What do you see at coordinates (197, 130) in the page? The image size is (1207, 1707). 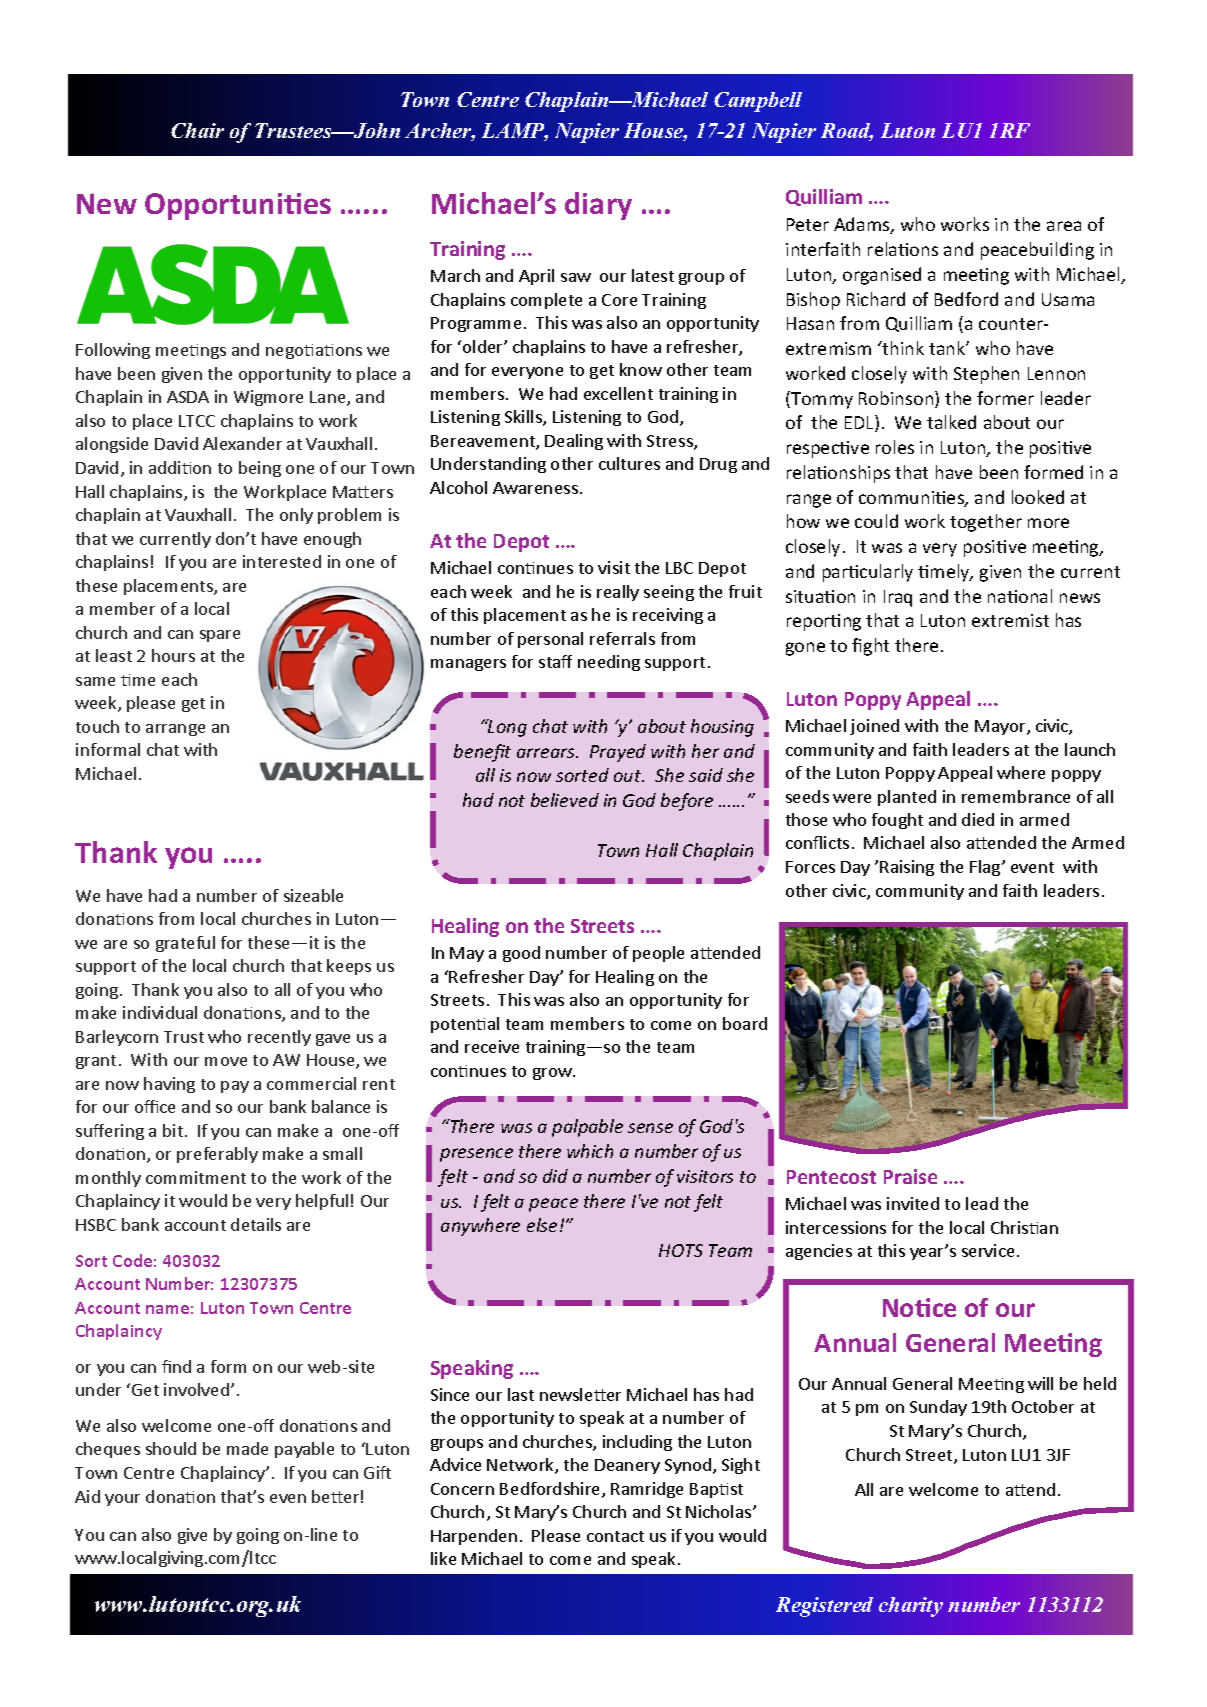 I see `Chair` at bounding box center [197, 130].
